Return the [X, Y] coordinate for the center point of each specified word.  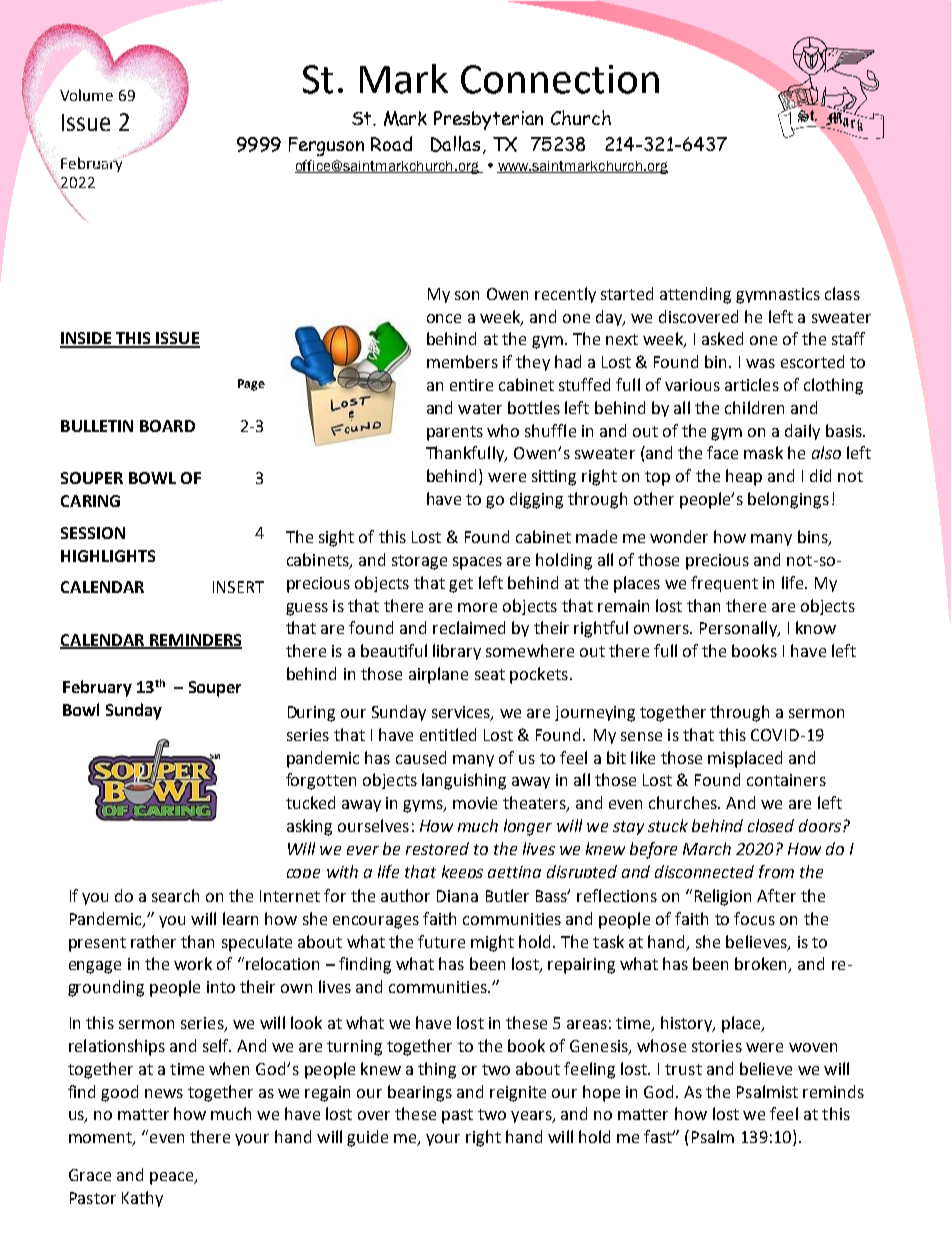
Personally [739, 629]
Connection [560, 79]
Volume [86, 95]
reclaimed [469, 627]
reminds [833, 1091]
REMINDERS [195, 641]
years [532, 1117]
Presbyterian [488, 120]
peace [173, 1178]
